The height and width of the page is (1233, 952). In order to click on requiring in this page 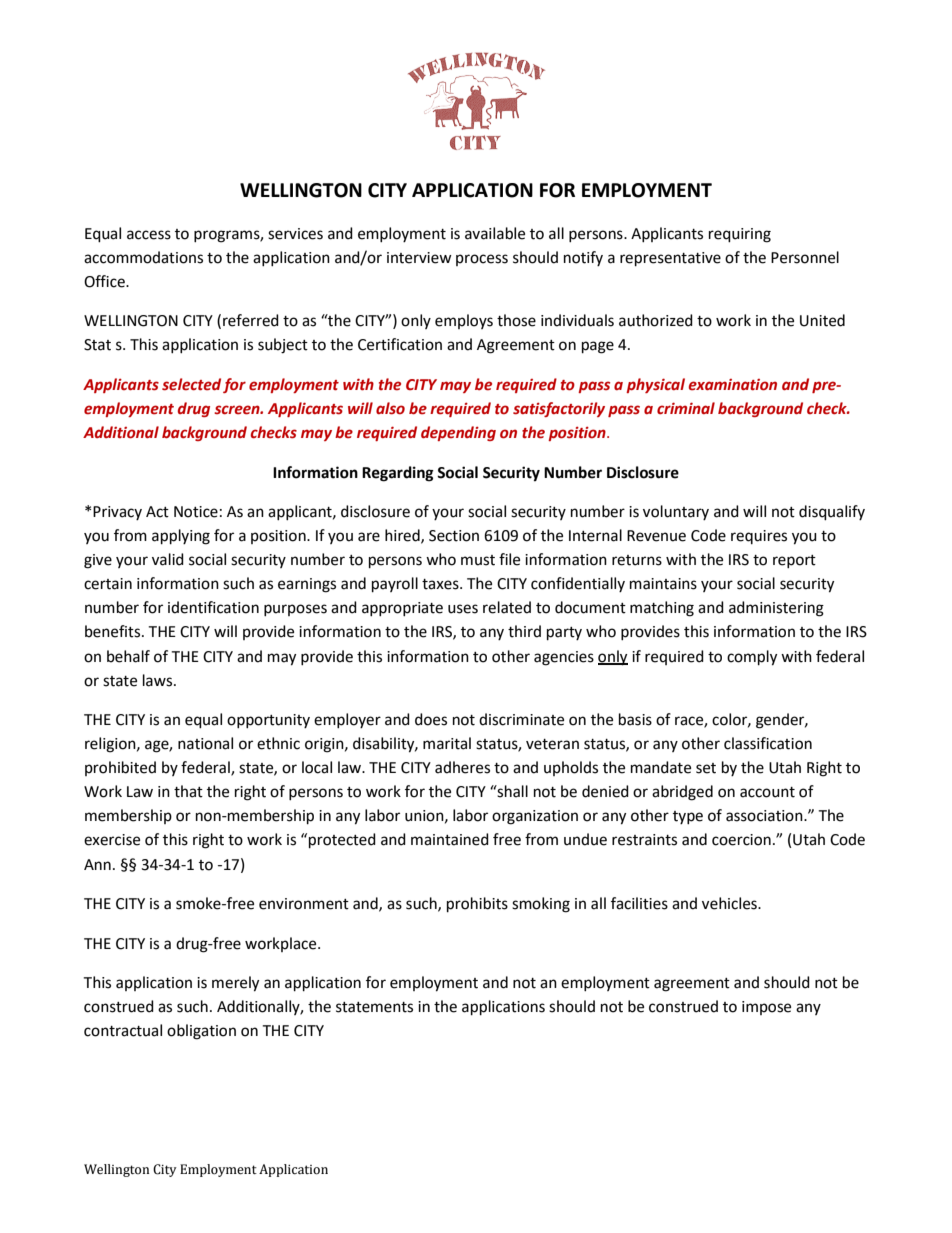, I will do `click(740, 235)`.
